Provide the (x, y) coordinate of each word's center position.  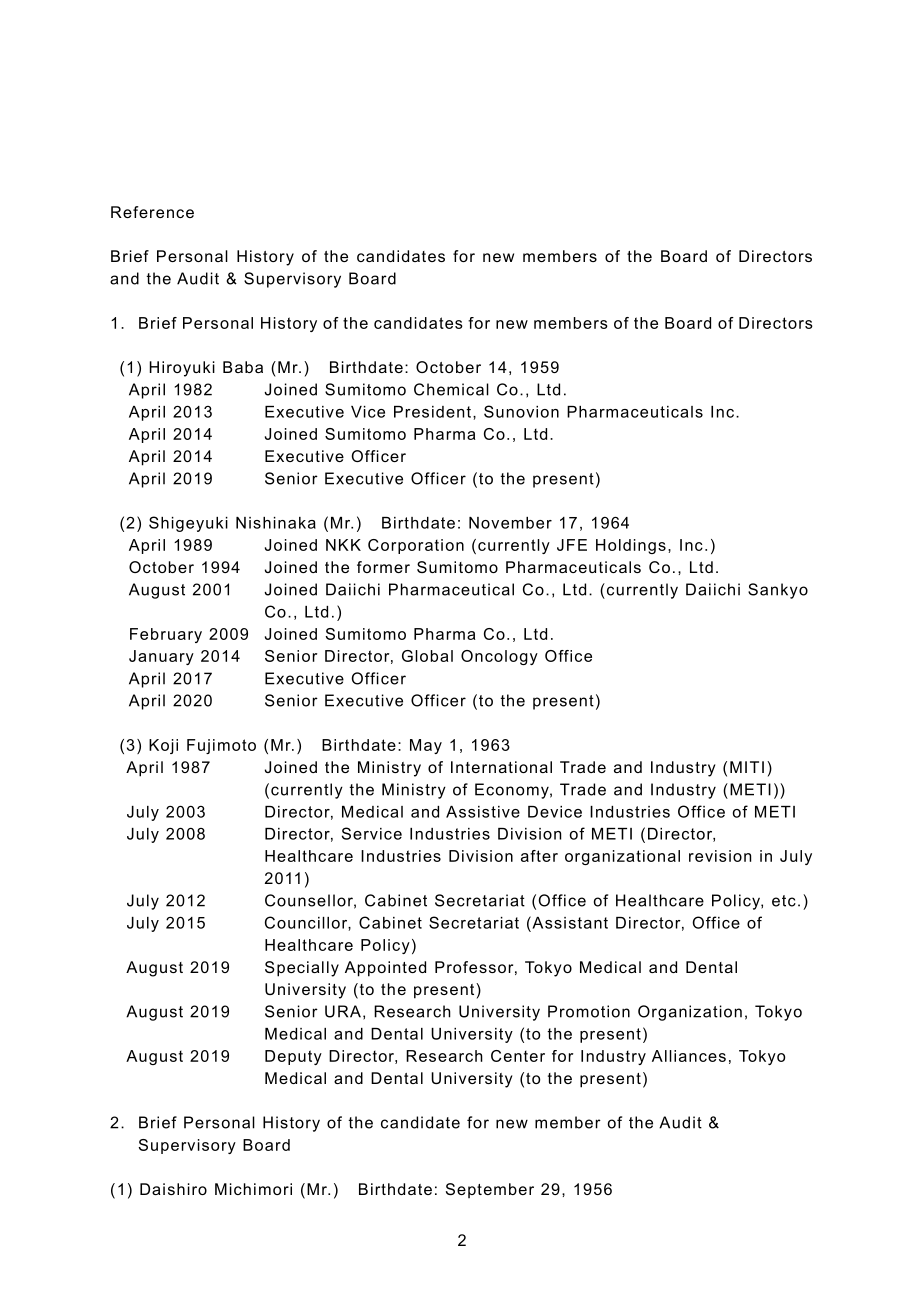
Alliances (689, 1056)
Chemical (451, 389)
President (432, 412)
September (490, 1190)
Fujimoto (221, 746)
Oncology (499, 657)
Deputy (293, 1057)
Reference (152, 212)
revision (720, 856)
